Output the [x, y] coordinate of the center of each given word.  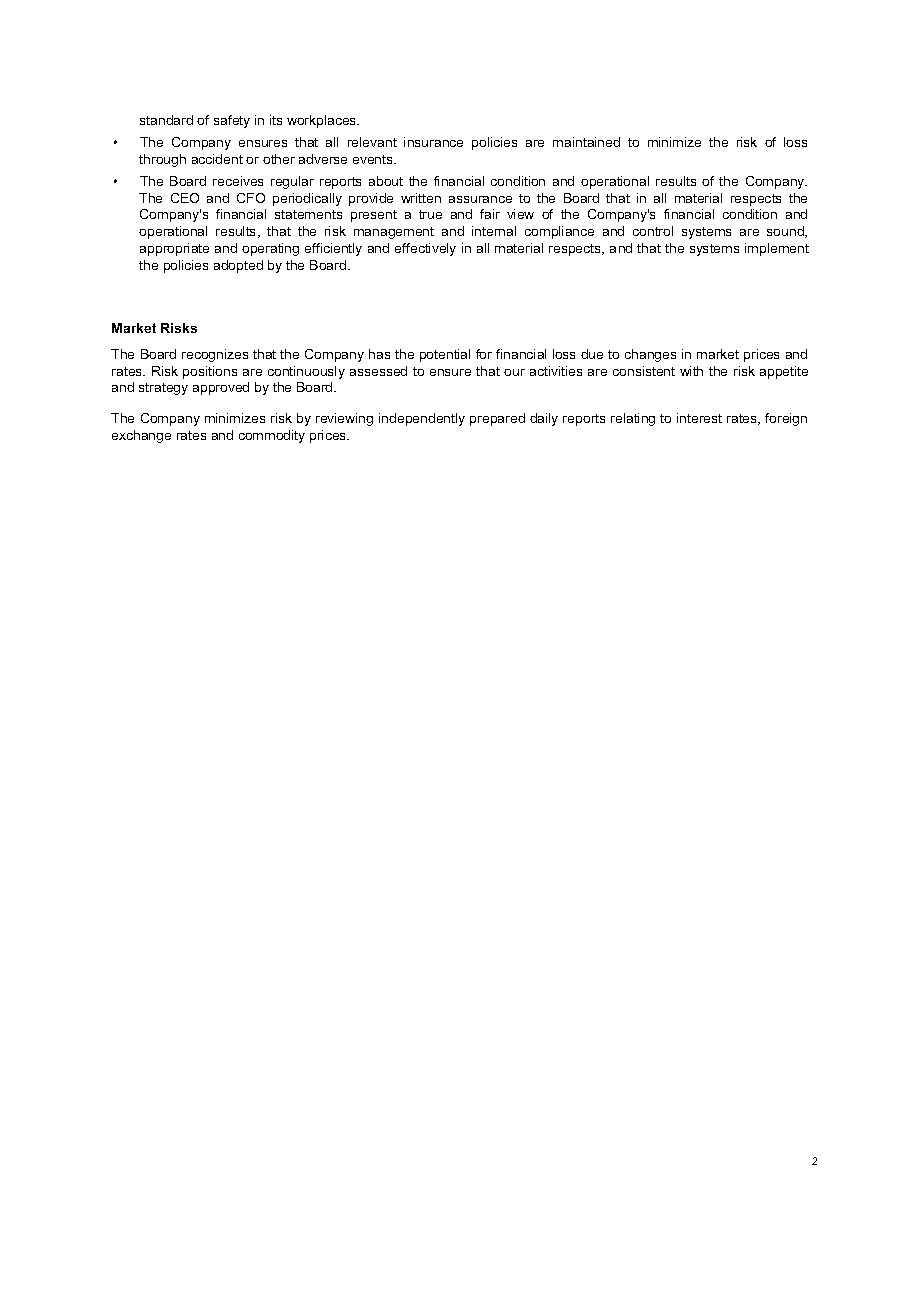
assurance [480, 199]
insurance [433, 142]
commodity [272, 436]
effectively [425, 249]
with [691, 371]
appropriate [174, 249]
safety [232, 121]
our [514, 372]
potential [445, 355]
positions [210, 372]
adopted [238, 266]
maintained [586, 142]
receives [238, 181]
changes [650, 355]
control [653, 231]
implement [777, 249]
